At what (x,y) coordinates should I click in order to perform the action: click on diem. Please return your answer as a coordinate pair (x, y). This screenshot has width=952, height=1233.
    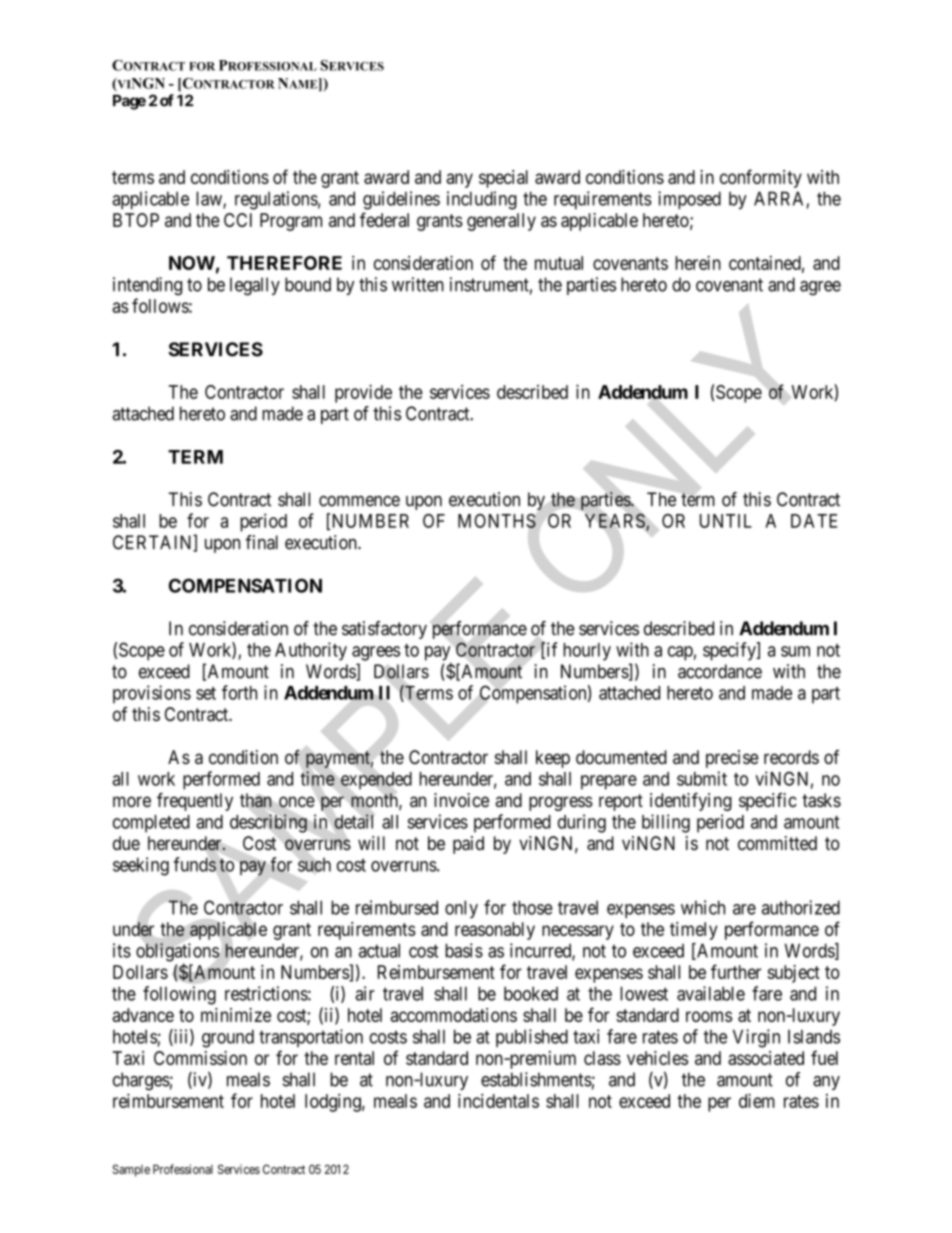
    Looking at the image, I should click on (757, 1100).
